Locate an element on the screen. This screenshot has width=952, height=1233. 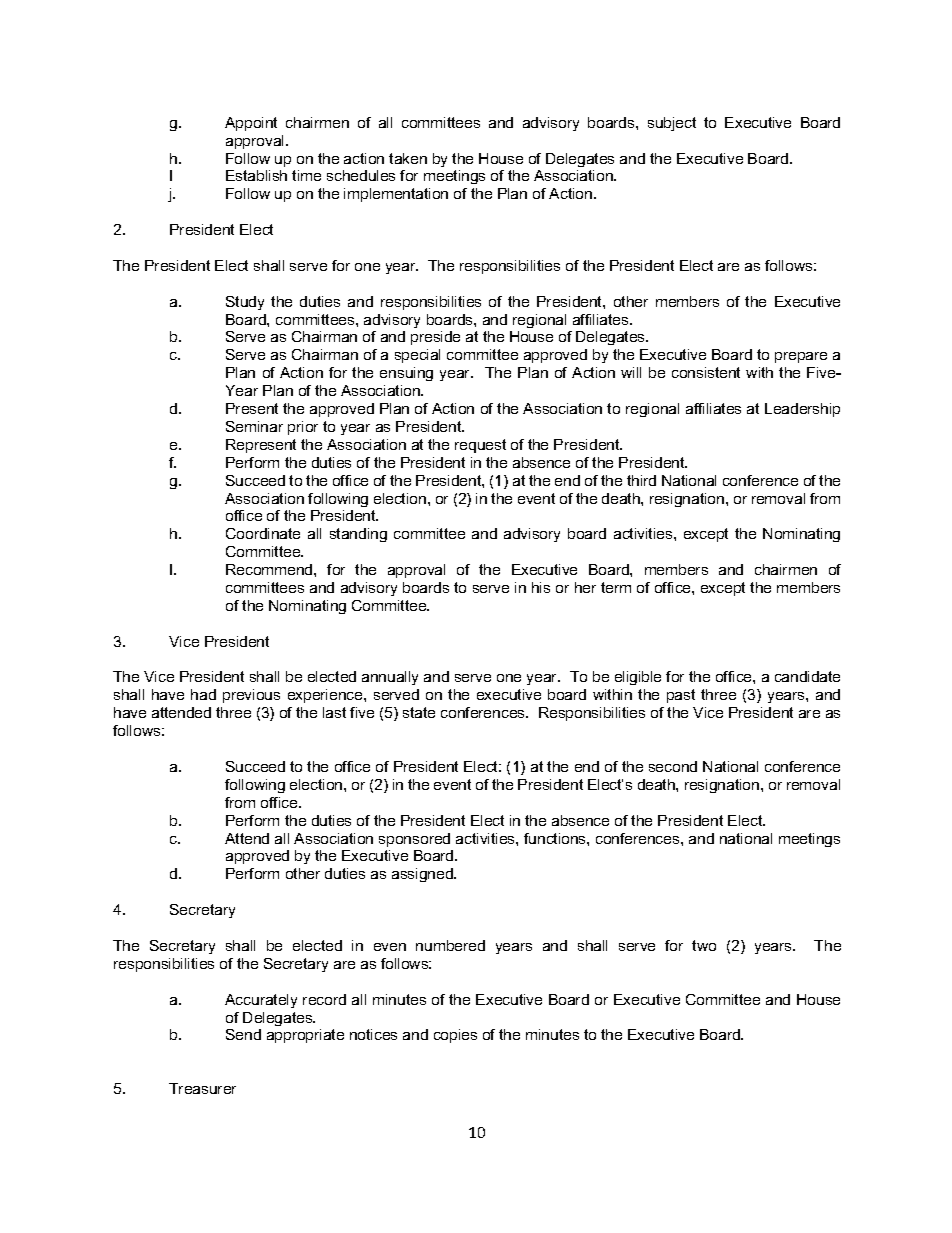
taken is located at coordinates (408, 158).
